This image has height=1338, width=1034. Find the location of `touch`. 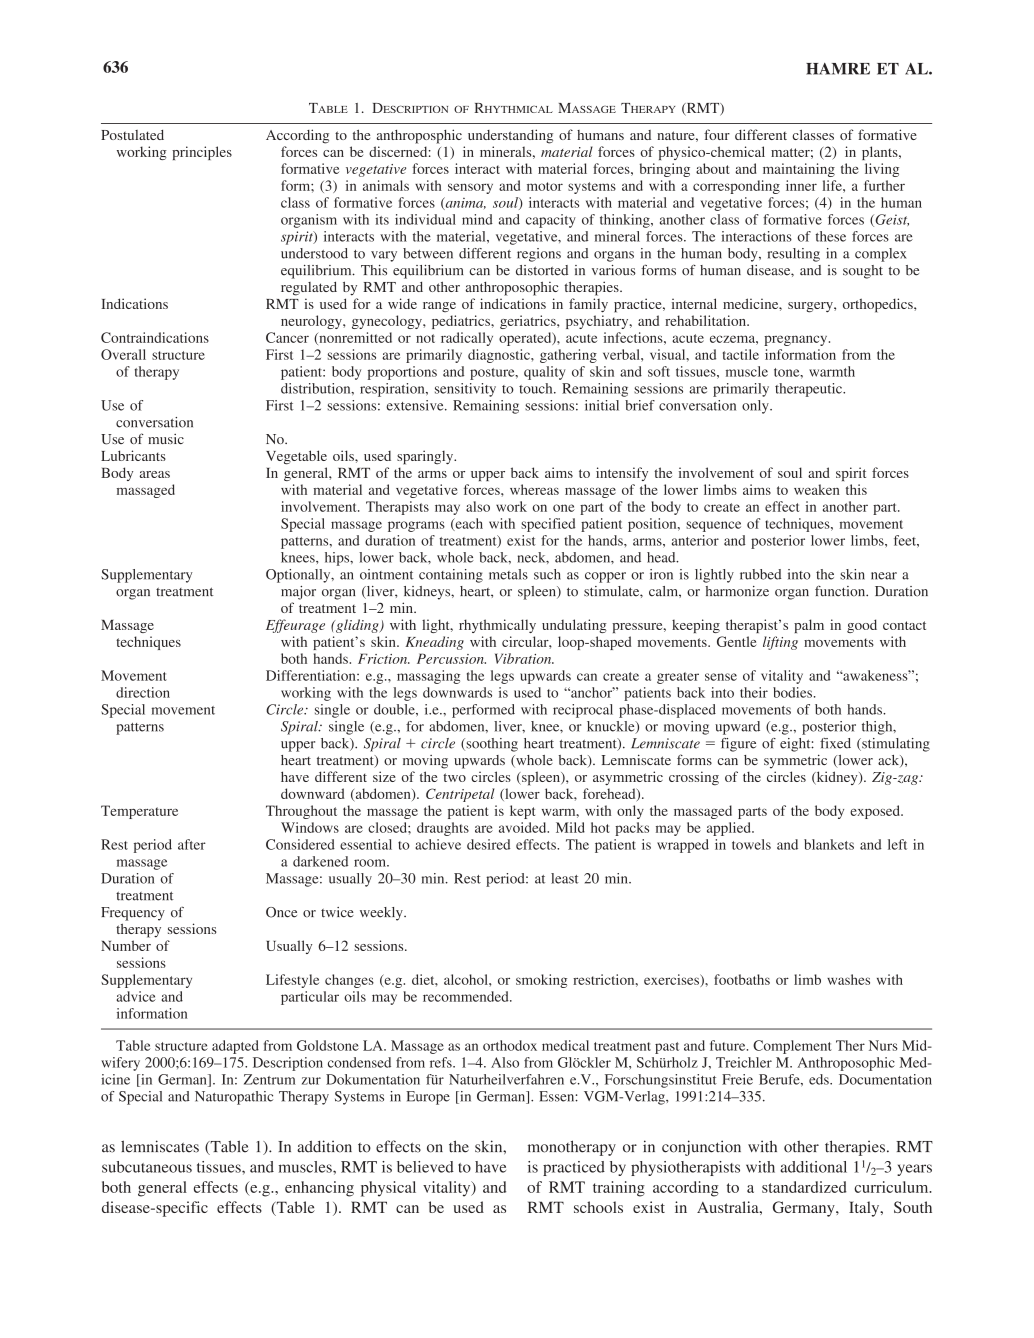

touch is located at coordinates (537, 388).
